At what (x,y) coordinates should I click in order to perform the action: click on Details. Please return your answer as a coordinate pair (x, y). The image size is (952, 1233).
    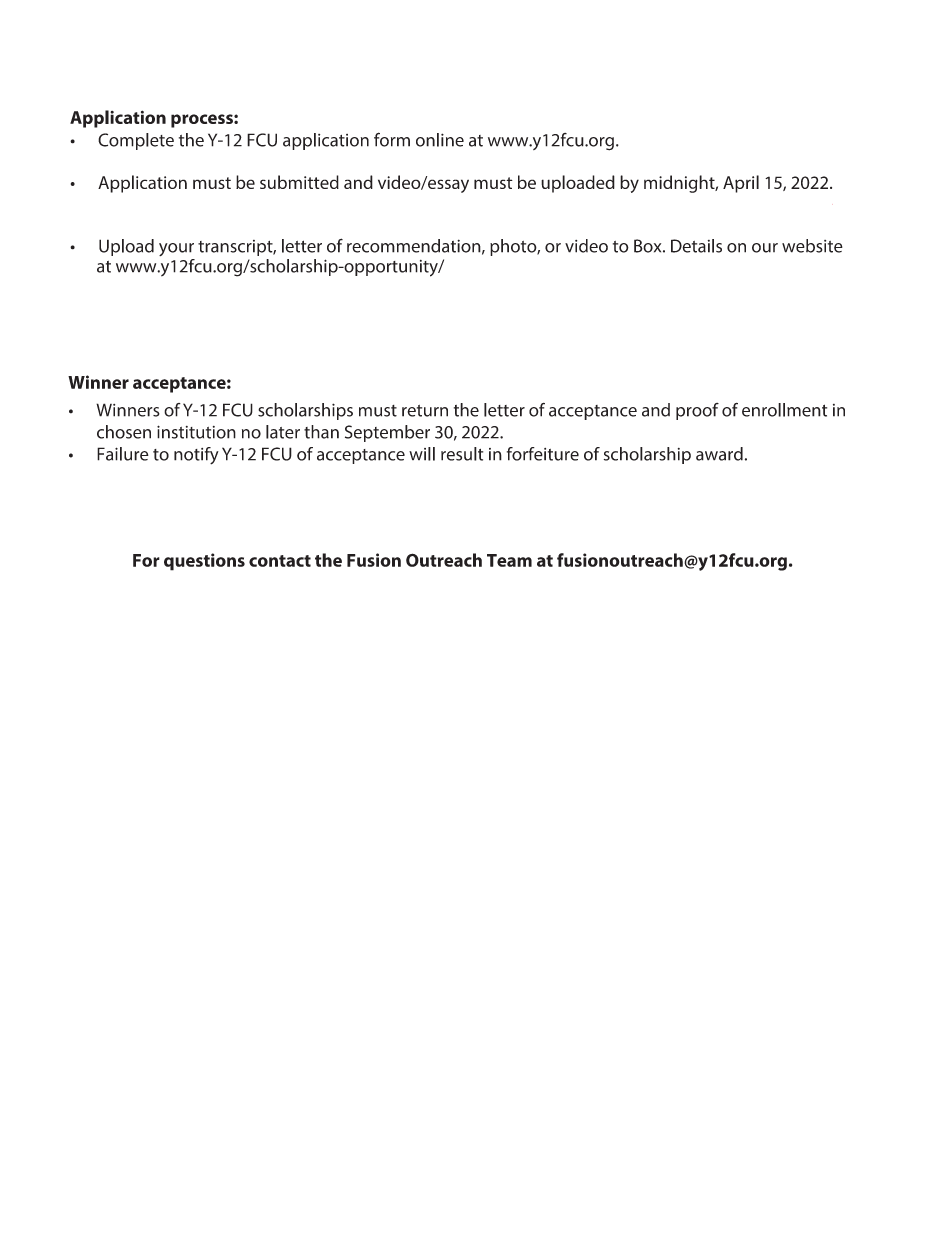
    Looking at the image, I should click on (696, 246).
